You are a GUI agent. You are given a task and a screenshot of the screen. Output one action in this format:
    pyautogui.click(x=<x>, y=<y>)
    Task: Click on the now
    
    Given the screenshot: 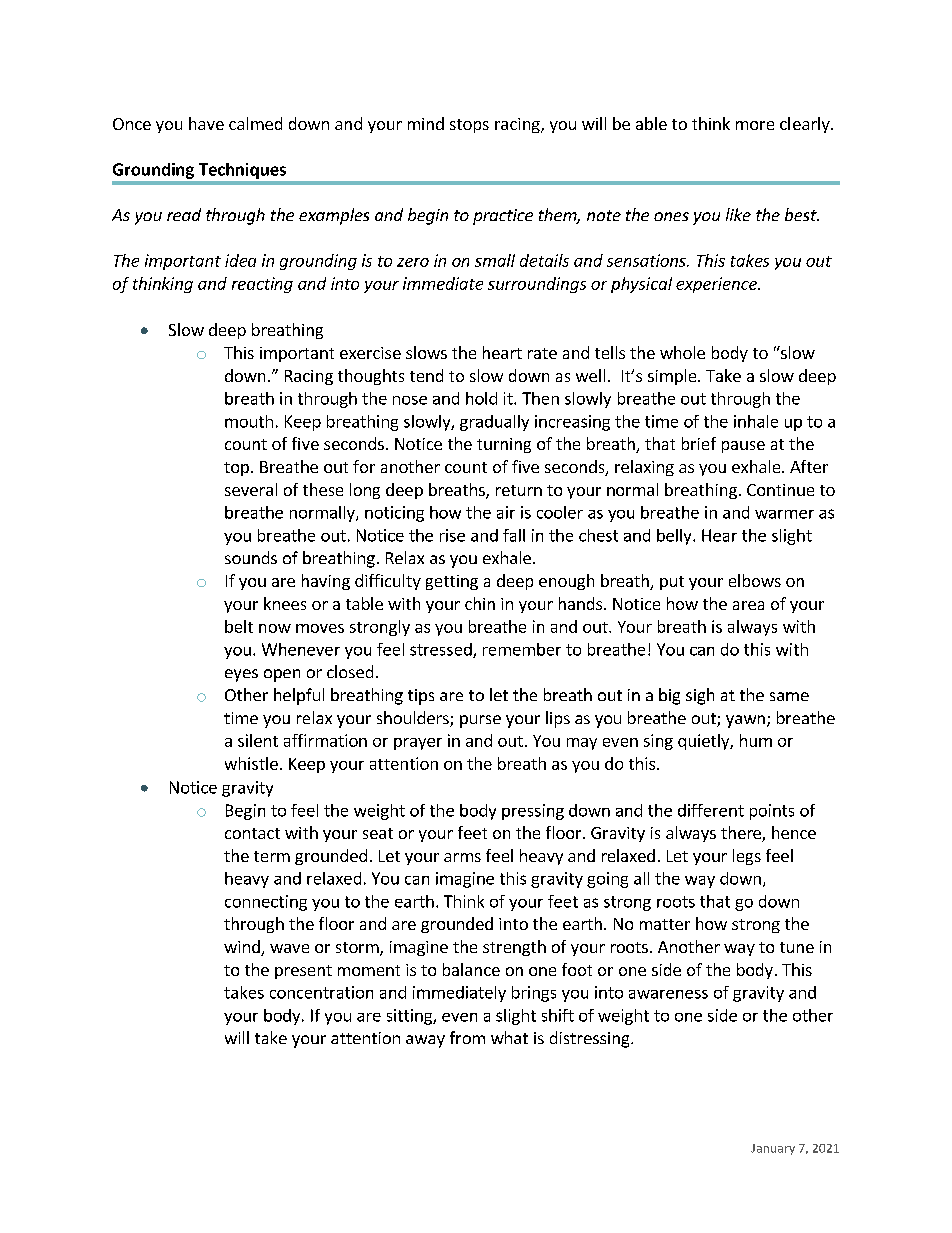 What is the action you would take?
    pyautogui.click(x=275, y=628)
